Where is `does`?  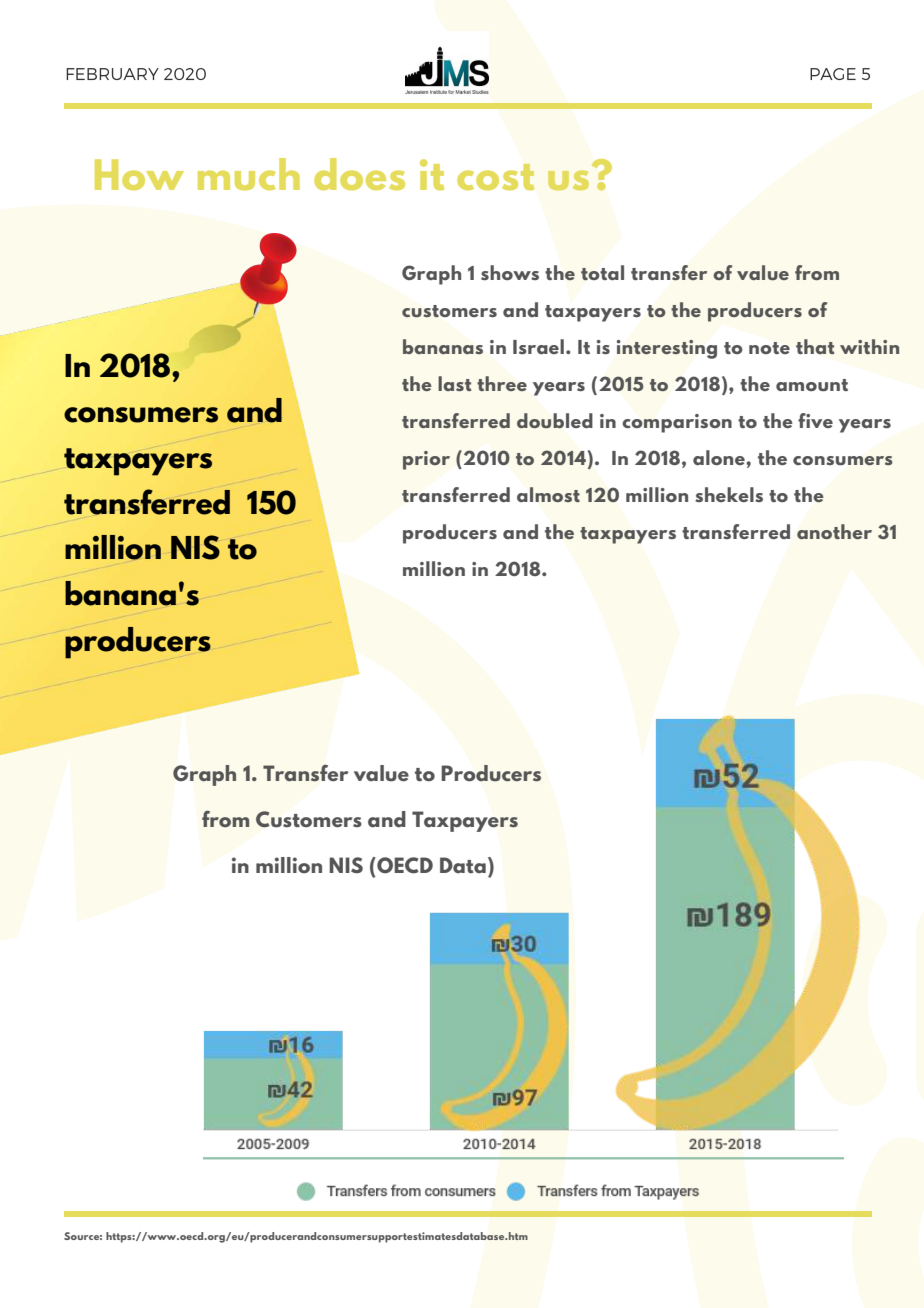 does is located at coordinates (359, 174).
